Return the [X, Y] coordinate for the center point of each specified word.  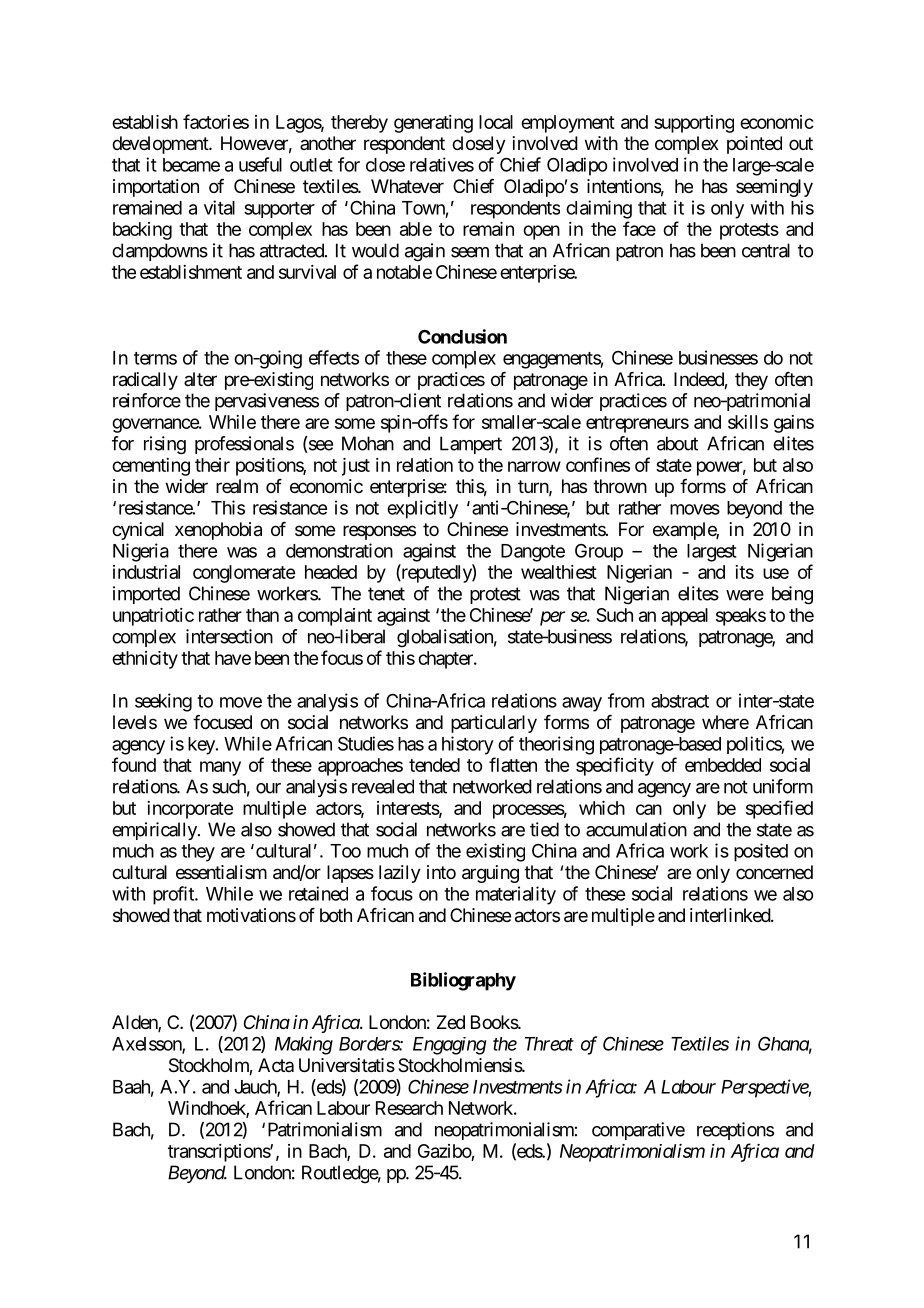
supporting [694, 124]
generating [433, 124]
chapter [446, 660]
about [677, 443]
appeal [684, 617]
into [441, 872]
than [262, 615]
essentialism [221, 872]
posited [761, 852]
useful [260, 164]
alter [200, 379]
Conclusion [462, 336]
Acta [276, 1065]
